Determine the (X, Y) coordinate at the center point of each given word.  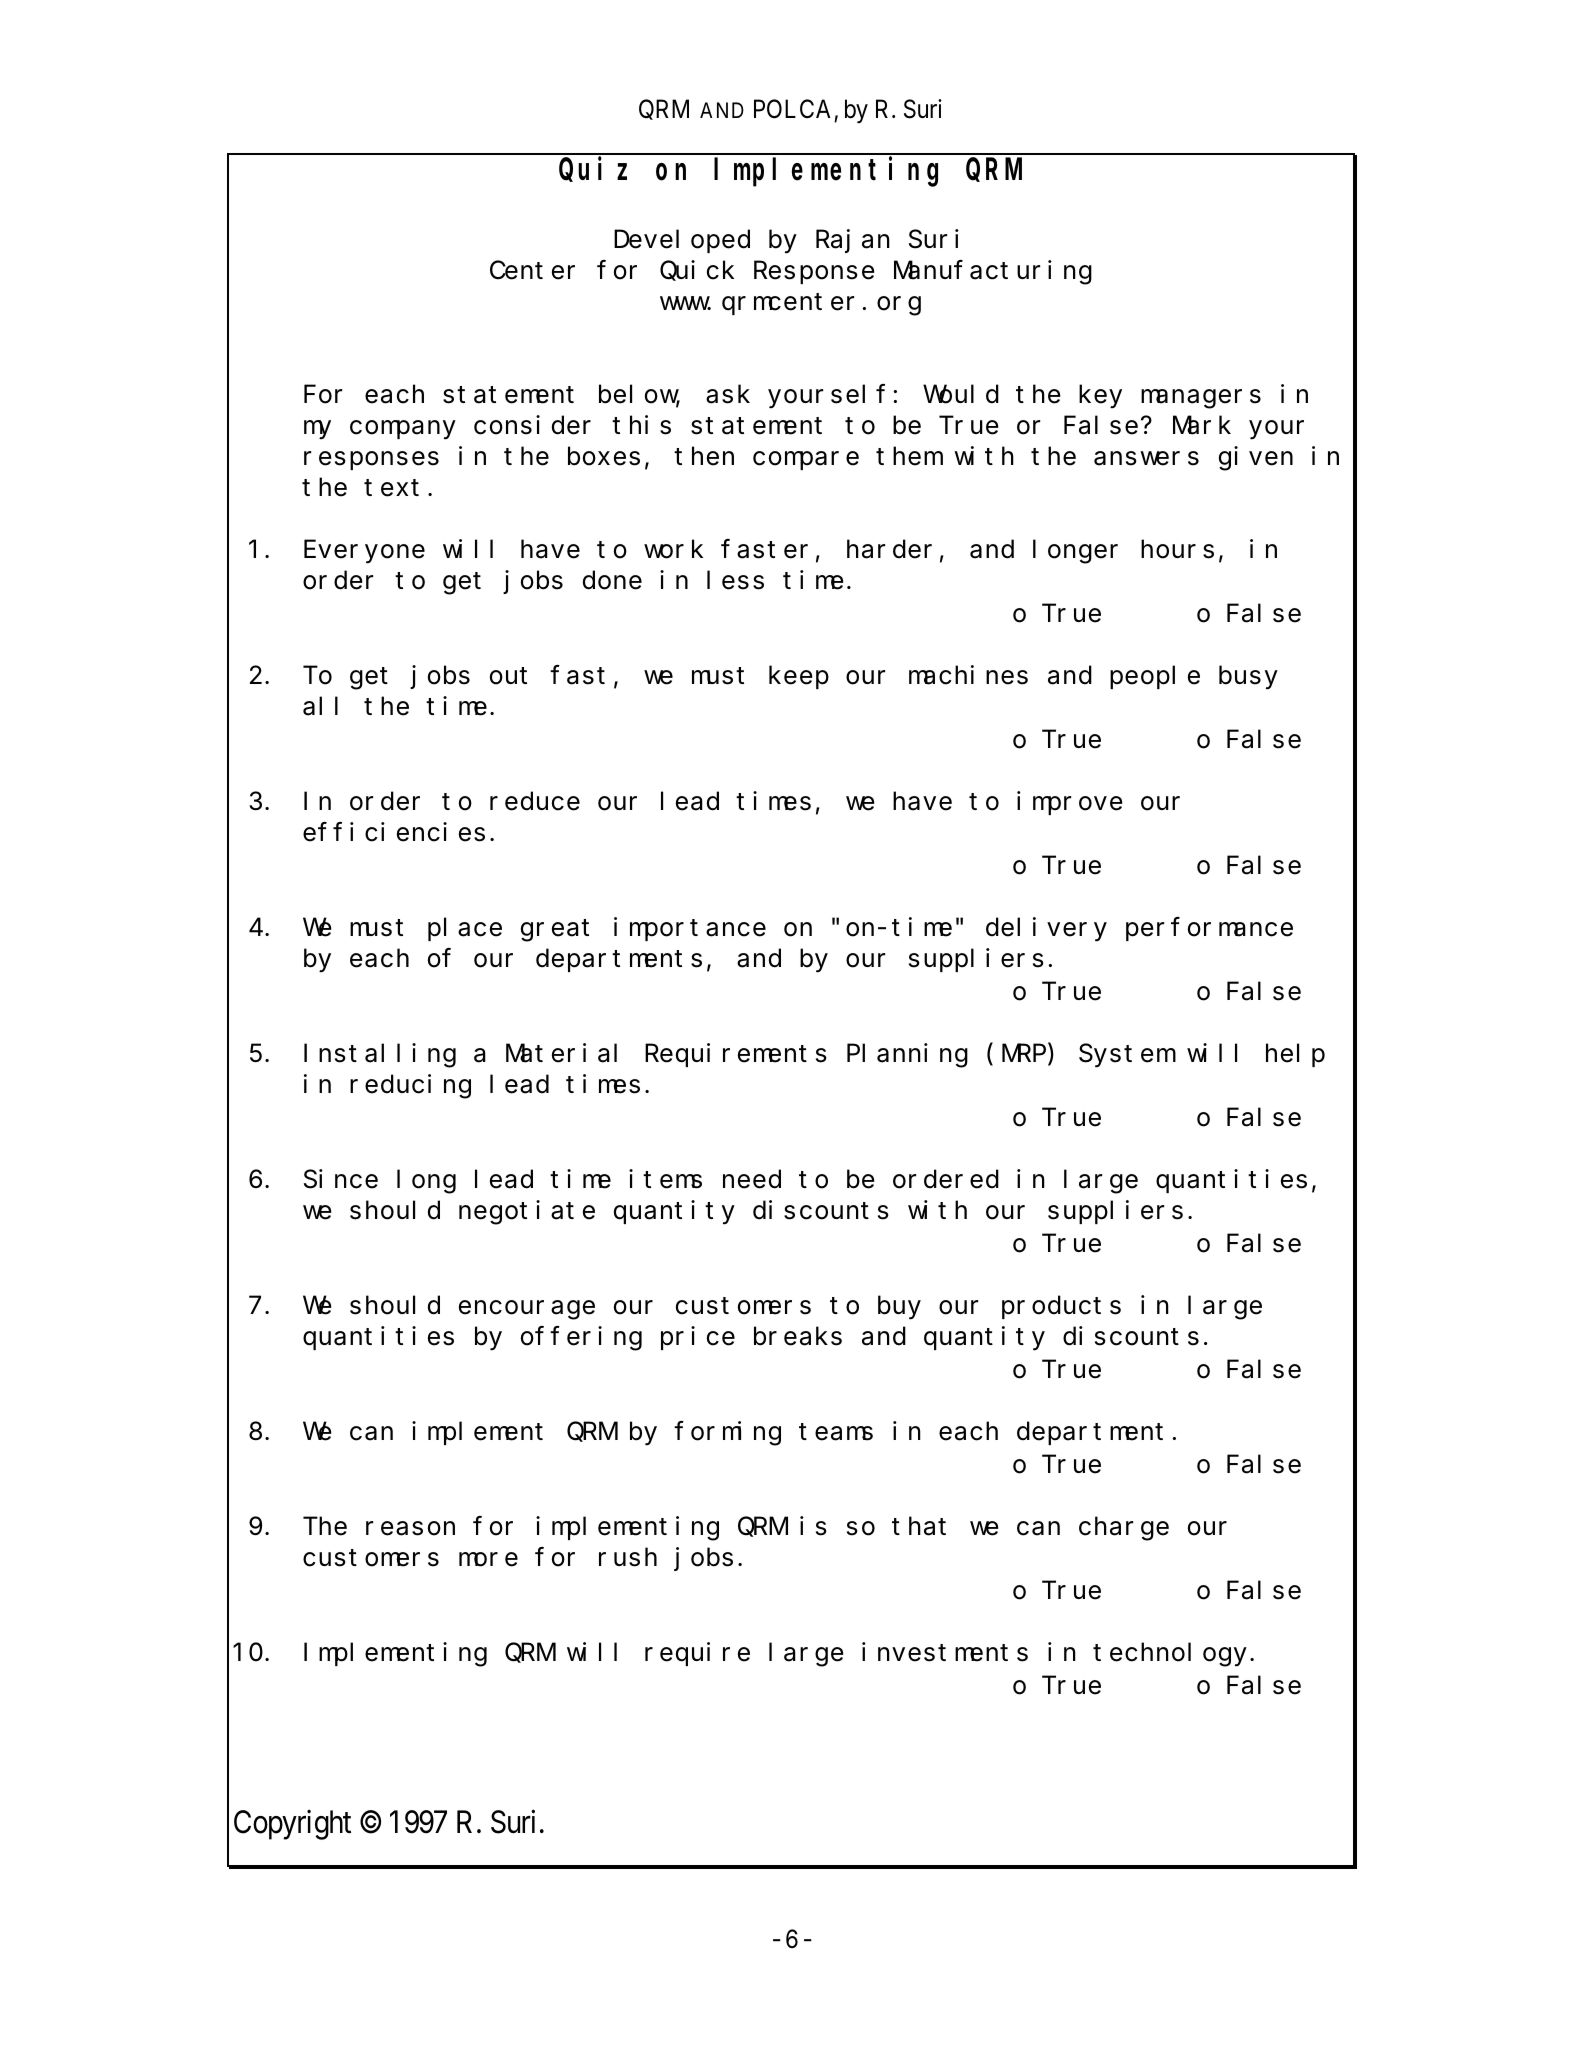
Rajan (853, 241)
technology (1170, 1655)
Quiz (593, 169)
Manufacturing (993, 272)
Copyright (292, 1825)
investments (945, 1652)
